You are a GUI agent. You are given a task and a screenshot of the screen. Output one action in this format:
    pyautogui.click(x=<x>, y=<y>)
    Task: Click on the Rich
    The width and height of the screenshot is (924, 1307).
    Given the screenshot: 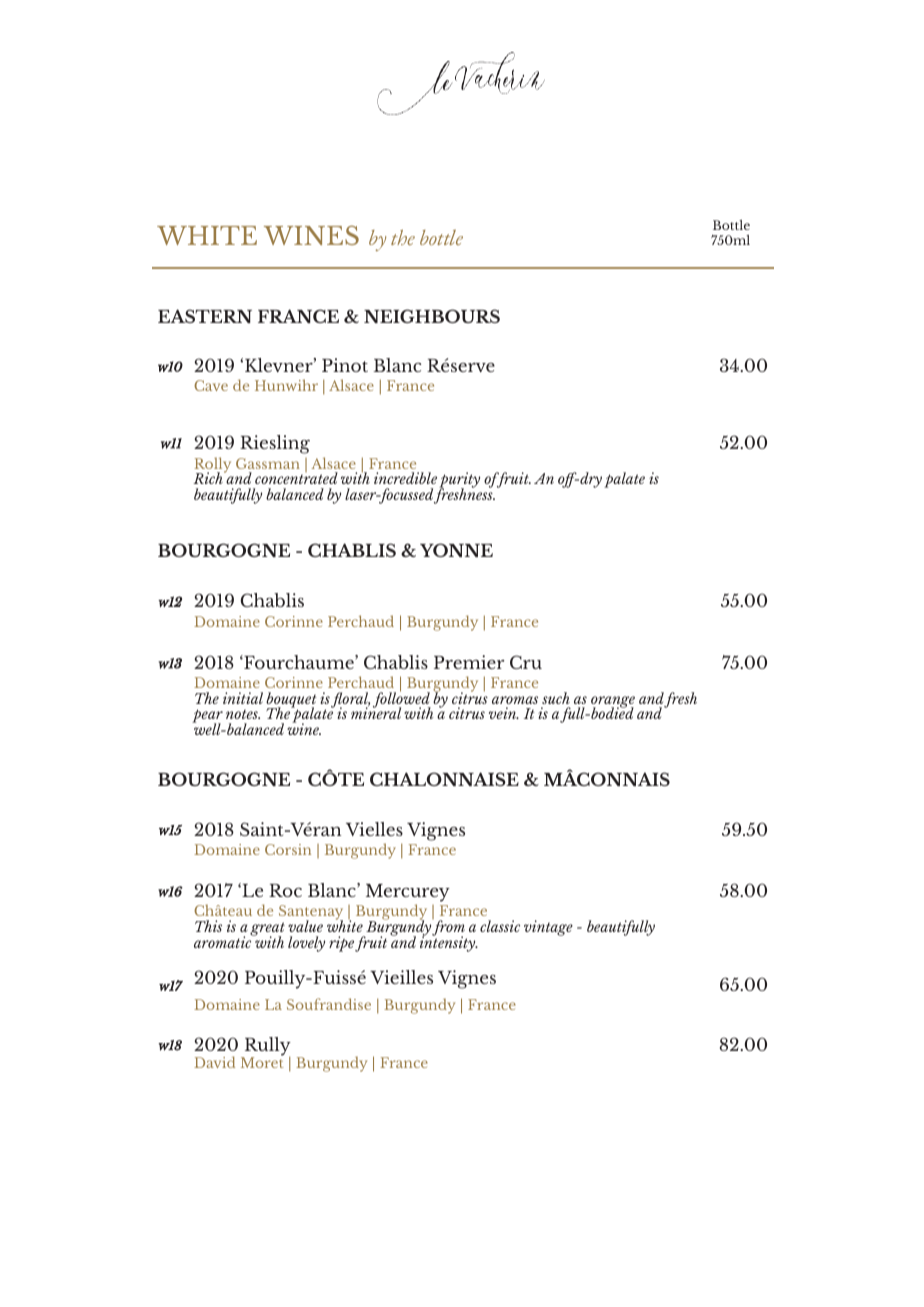 What is the action you would take?
    pyautogui.click(x=209, y=477)
